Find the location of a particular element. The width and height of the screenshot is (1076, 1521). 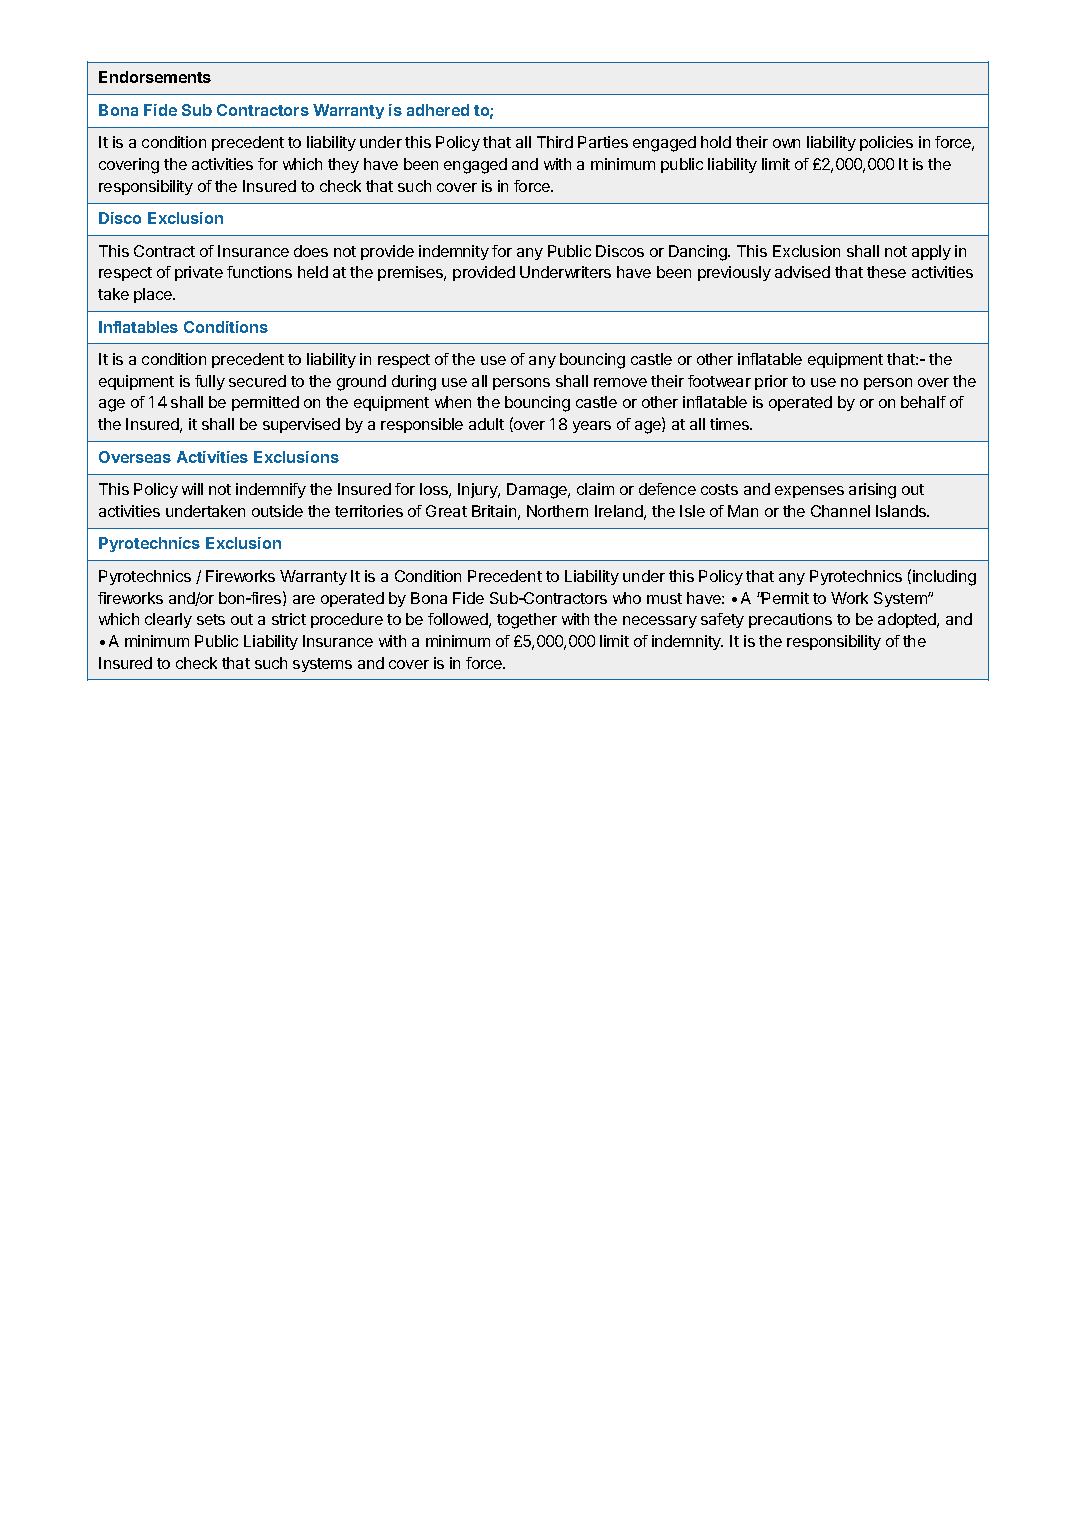

adhered is located at coordinates (438, 110).
